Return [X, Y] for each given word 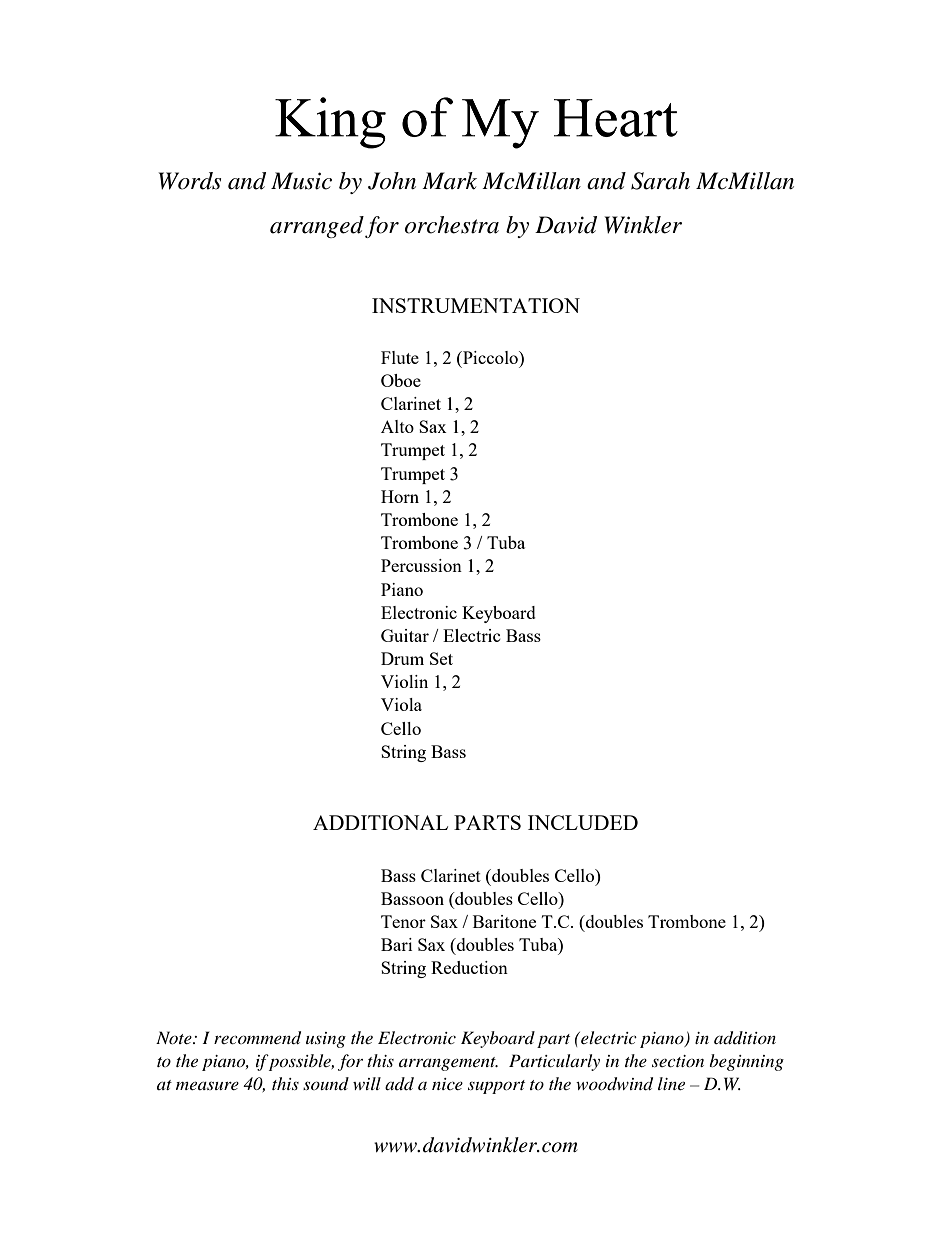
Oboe [401, 380]
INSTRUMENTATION [476, 305]
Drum [402, 658]
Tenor [403, 921]
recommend [257, 1038]
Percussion [421, 565]
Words [190, 181]
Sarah [660, 181]
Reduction [469, 967]
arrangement [448, 1064]
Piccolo [490, 357]
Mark [449, 181]
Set [441, 658]
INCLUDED [583, 822]
